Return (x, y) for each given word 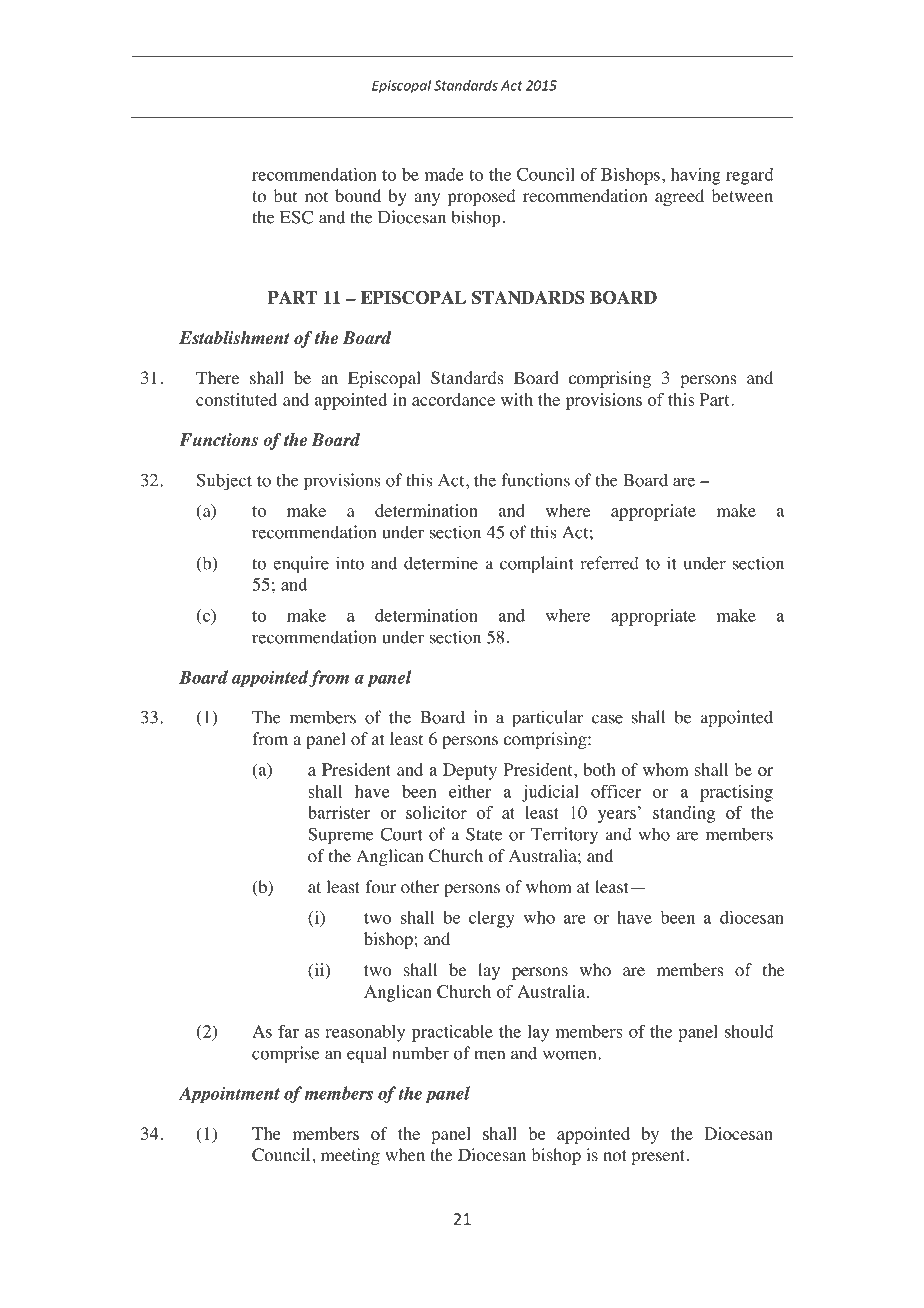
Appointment (229, 1095)
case (607, 719)
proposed (481, 197)
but (285, 195)
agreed (679, 197)
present (658, 1157)
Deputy (470, 771)
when (405, 1154)
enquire (301, 565)
